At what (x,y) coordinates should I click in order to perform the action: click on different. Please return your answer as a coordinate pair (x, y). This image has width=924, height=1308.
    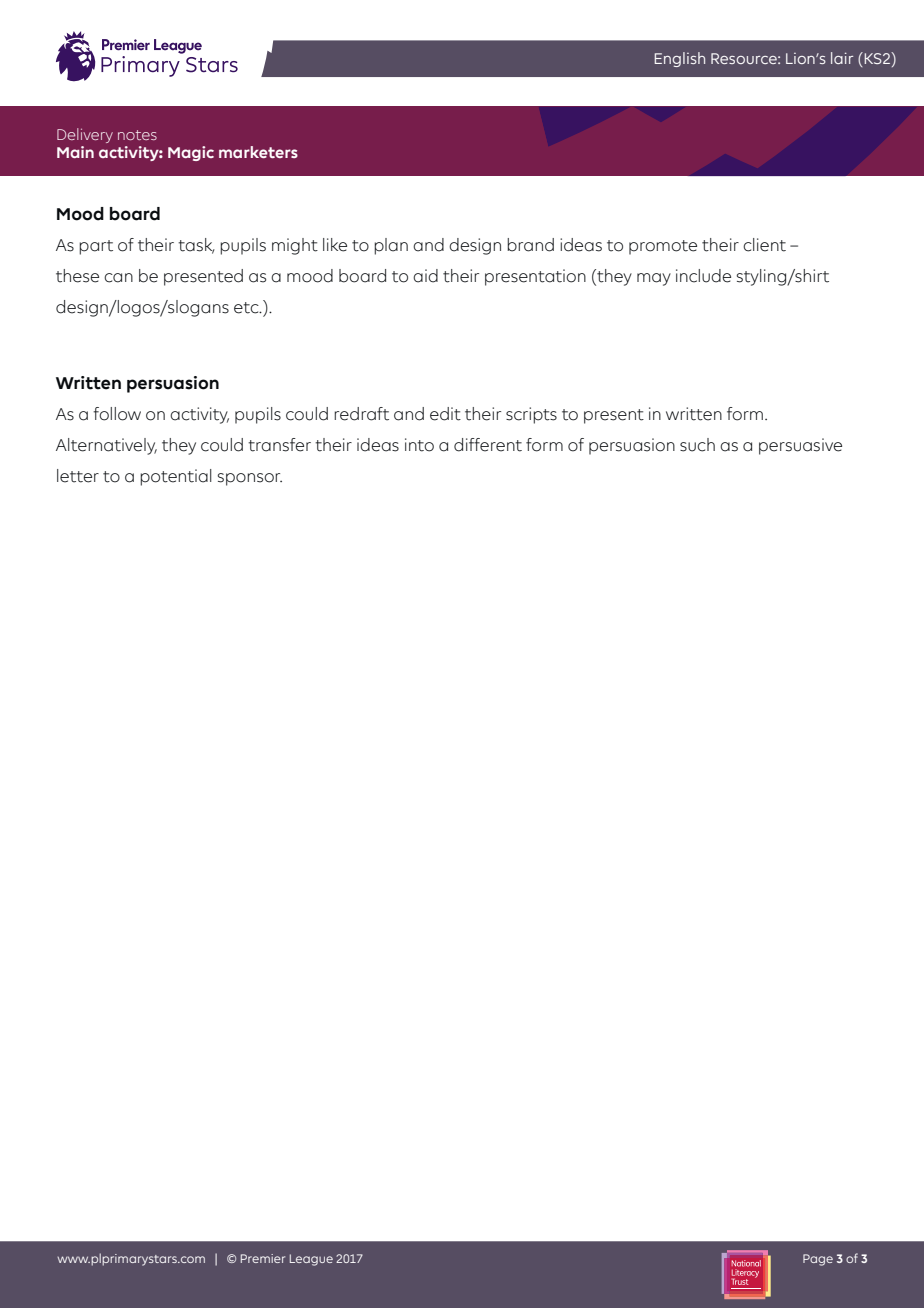
    Looking at the image, I should click on (488, 445).
